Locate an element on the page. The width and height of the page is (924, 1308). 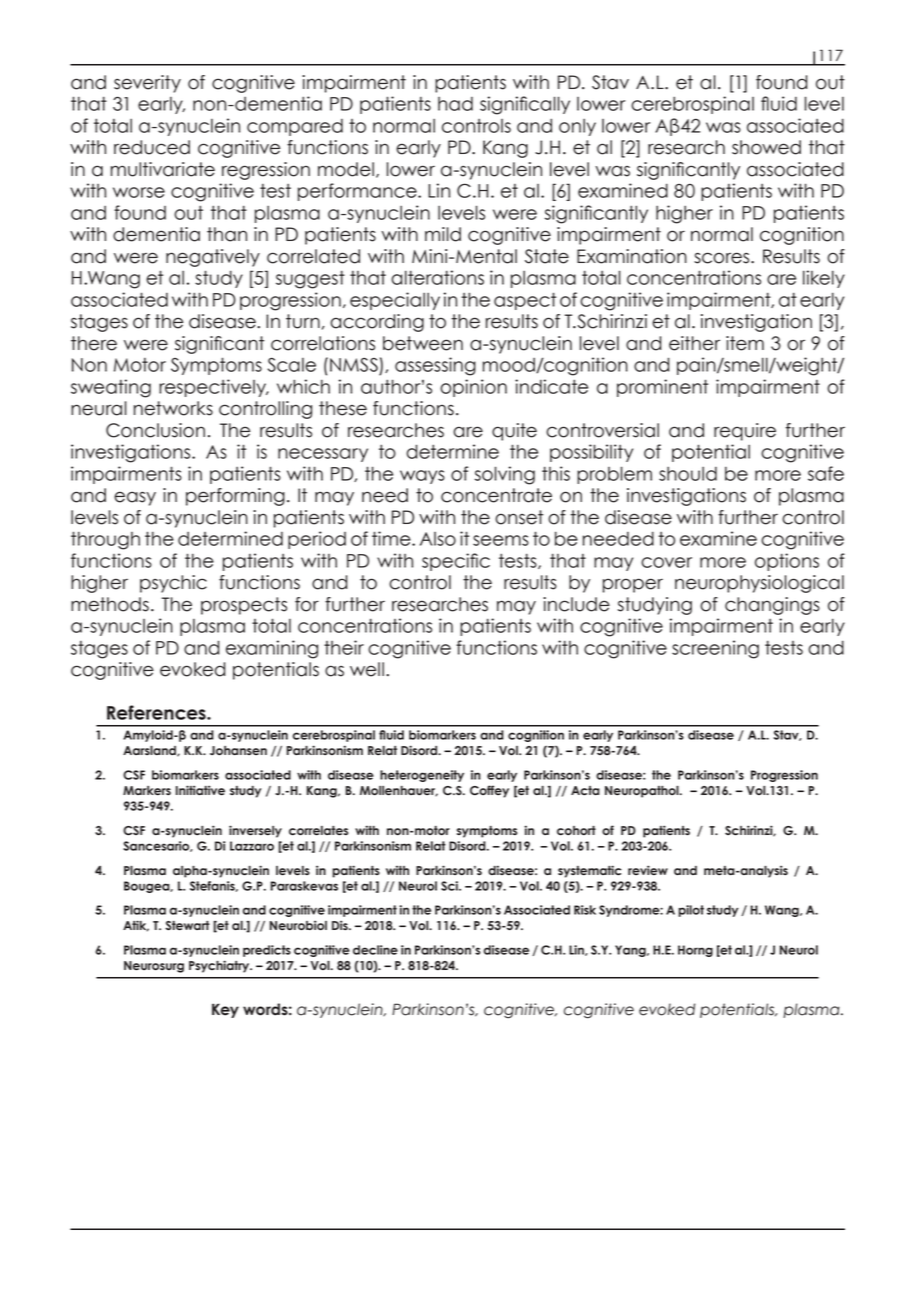
Psychiatry is located at coordinates (220, 966).
